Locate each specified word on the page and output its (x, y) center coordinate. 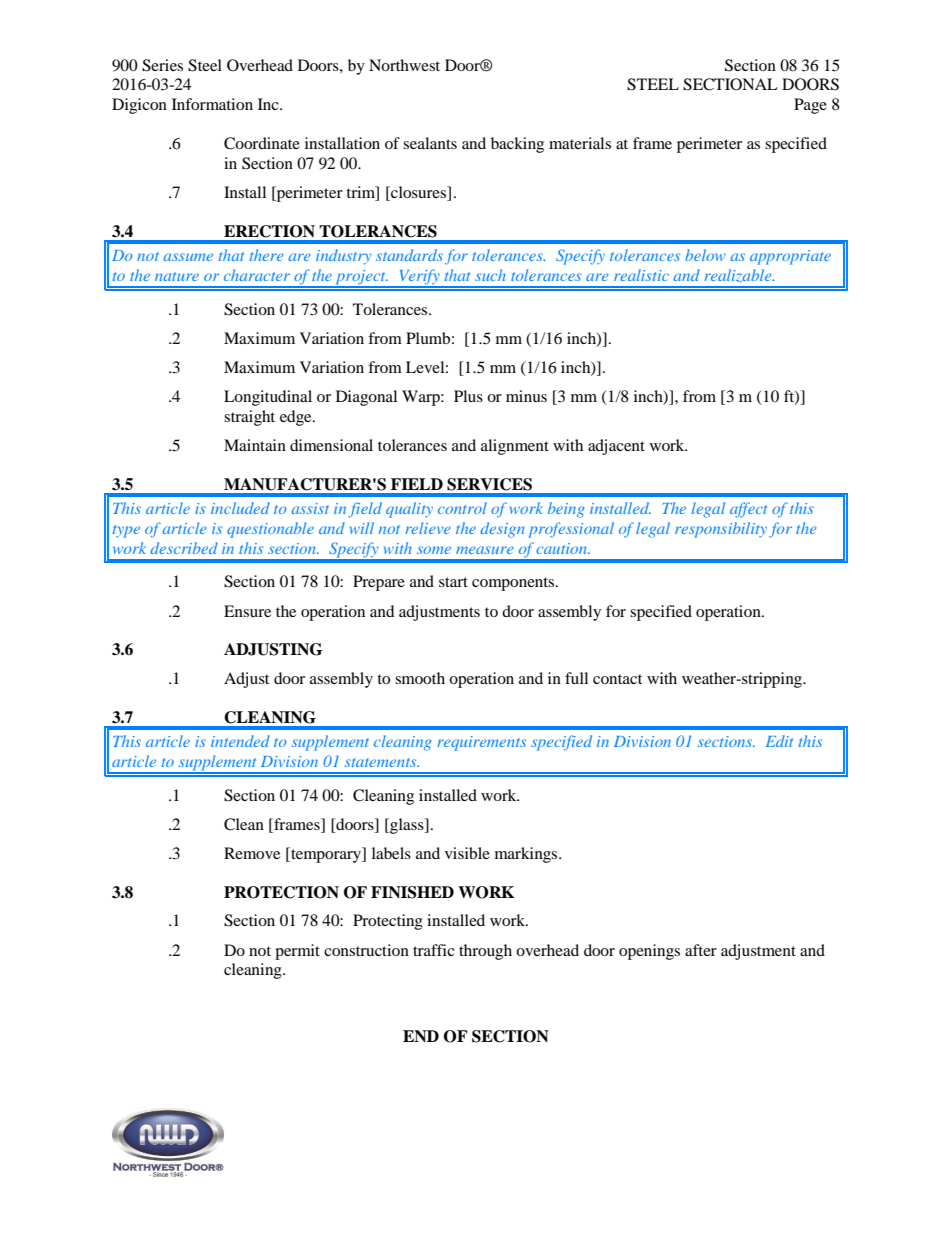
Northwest (404, 65)
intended (240, 741)
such (490, 275)
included (240, 508)
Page (810, 106)
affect (748, 510)
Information (212, 104)
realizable (739, 275)
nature (177, 276)
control (462, 508)
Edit (779, 741)
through (485, 952)
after (701, 950)
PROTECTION (281, 892)
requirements (481, 743)
